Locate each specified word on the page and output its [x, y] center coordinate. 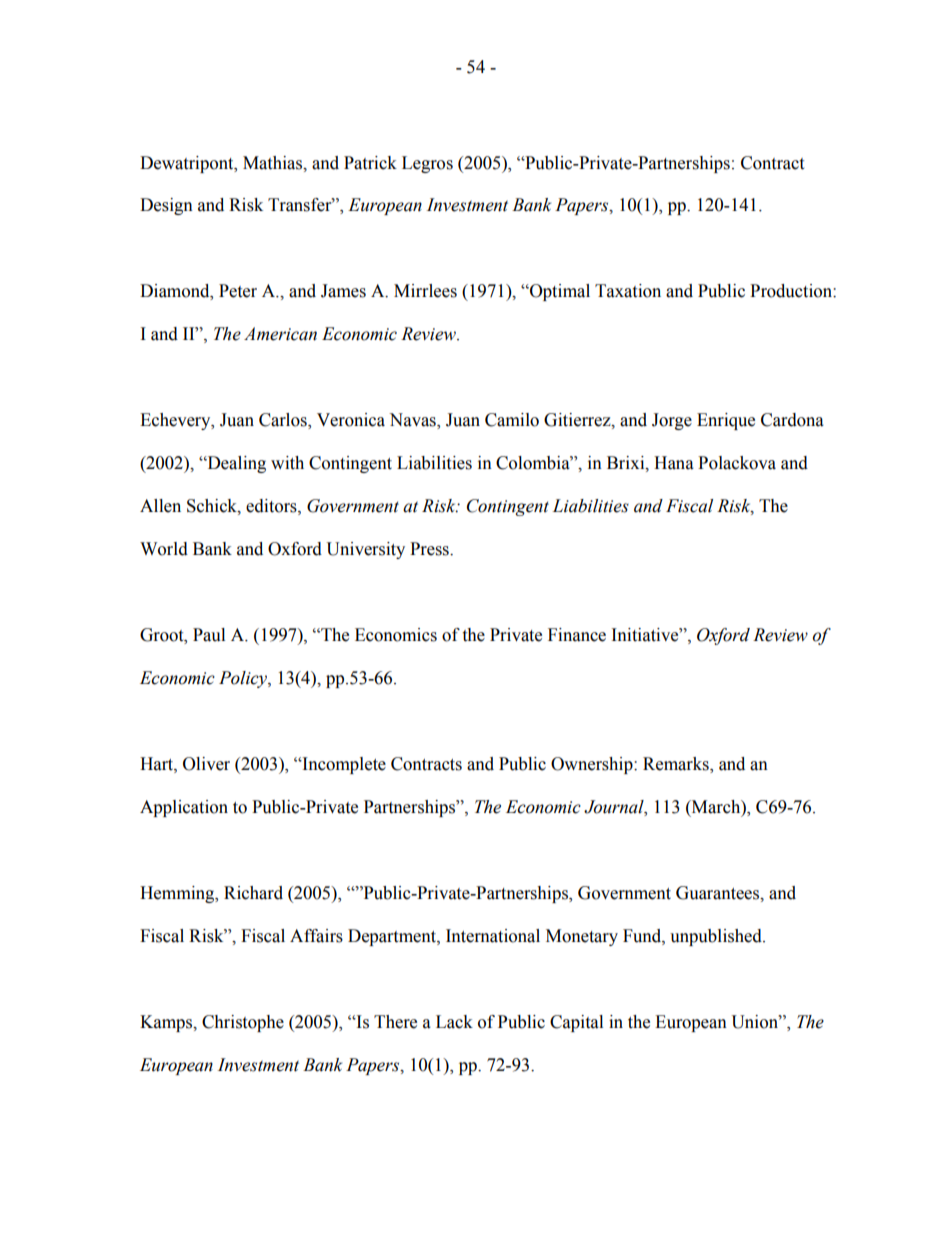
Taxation [628, 291]
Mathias [274, 163]
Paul [209, 635]
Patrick [370, 163]
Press [430, 549]
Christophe [243, 1023]
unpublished [717, 937]
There [395, 1022]
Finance [577, 635]
